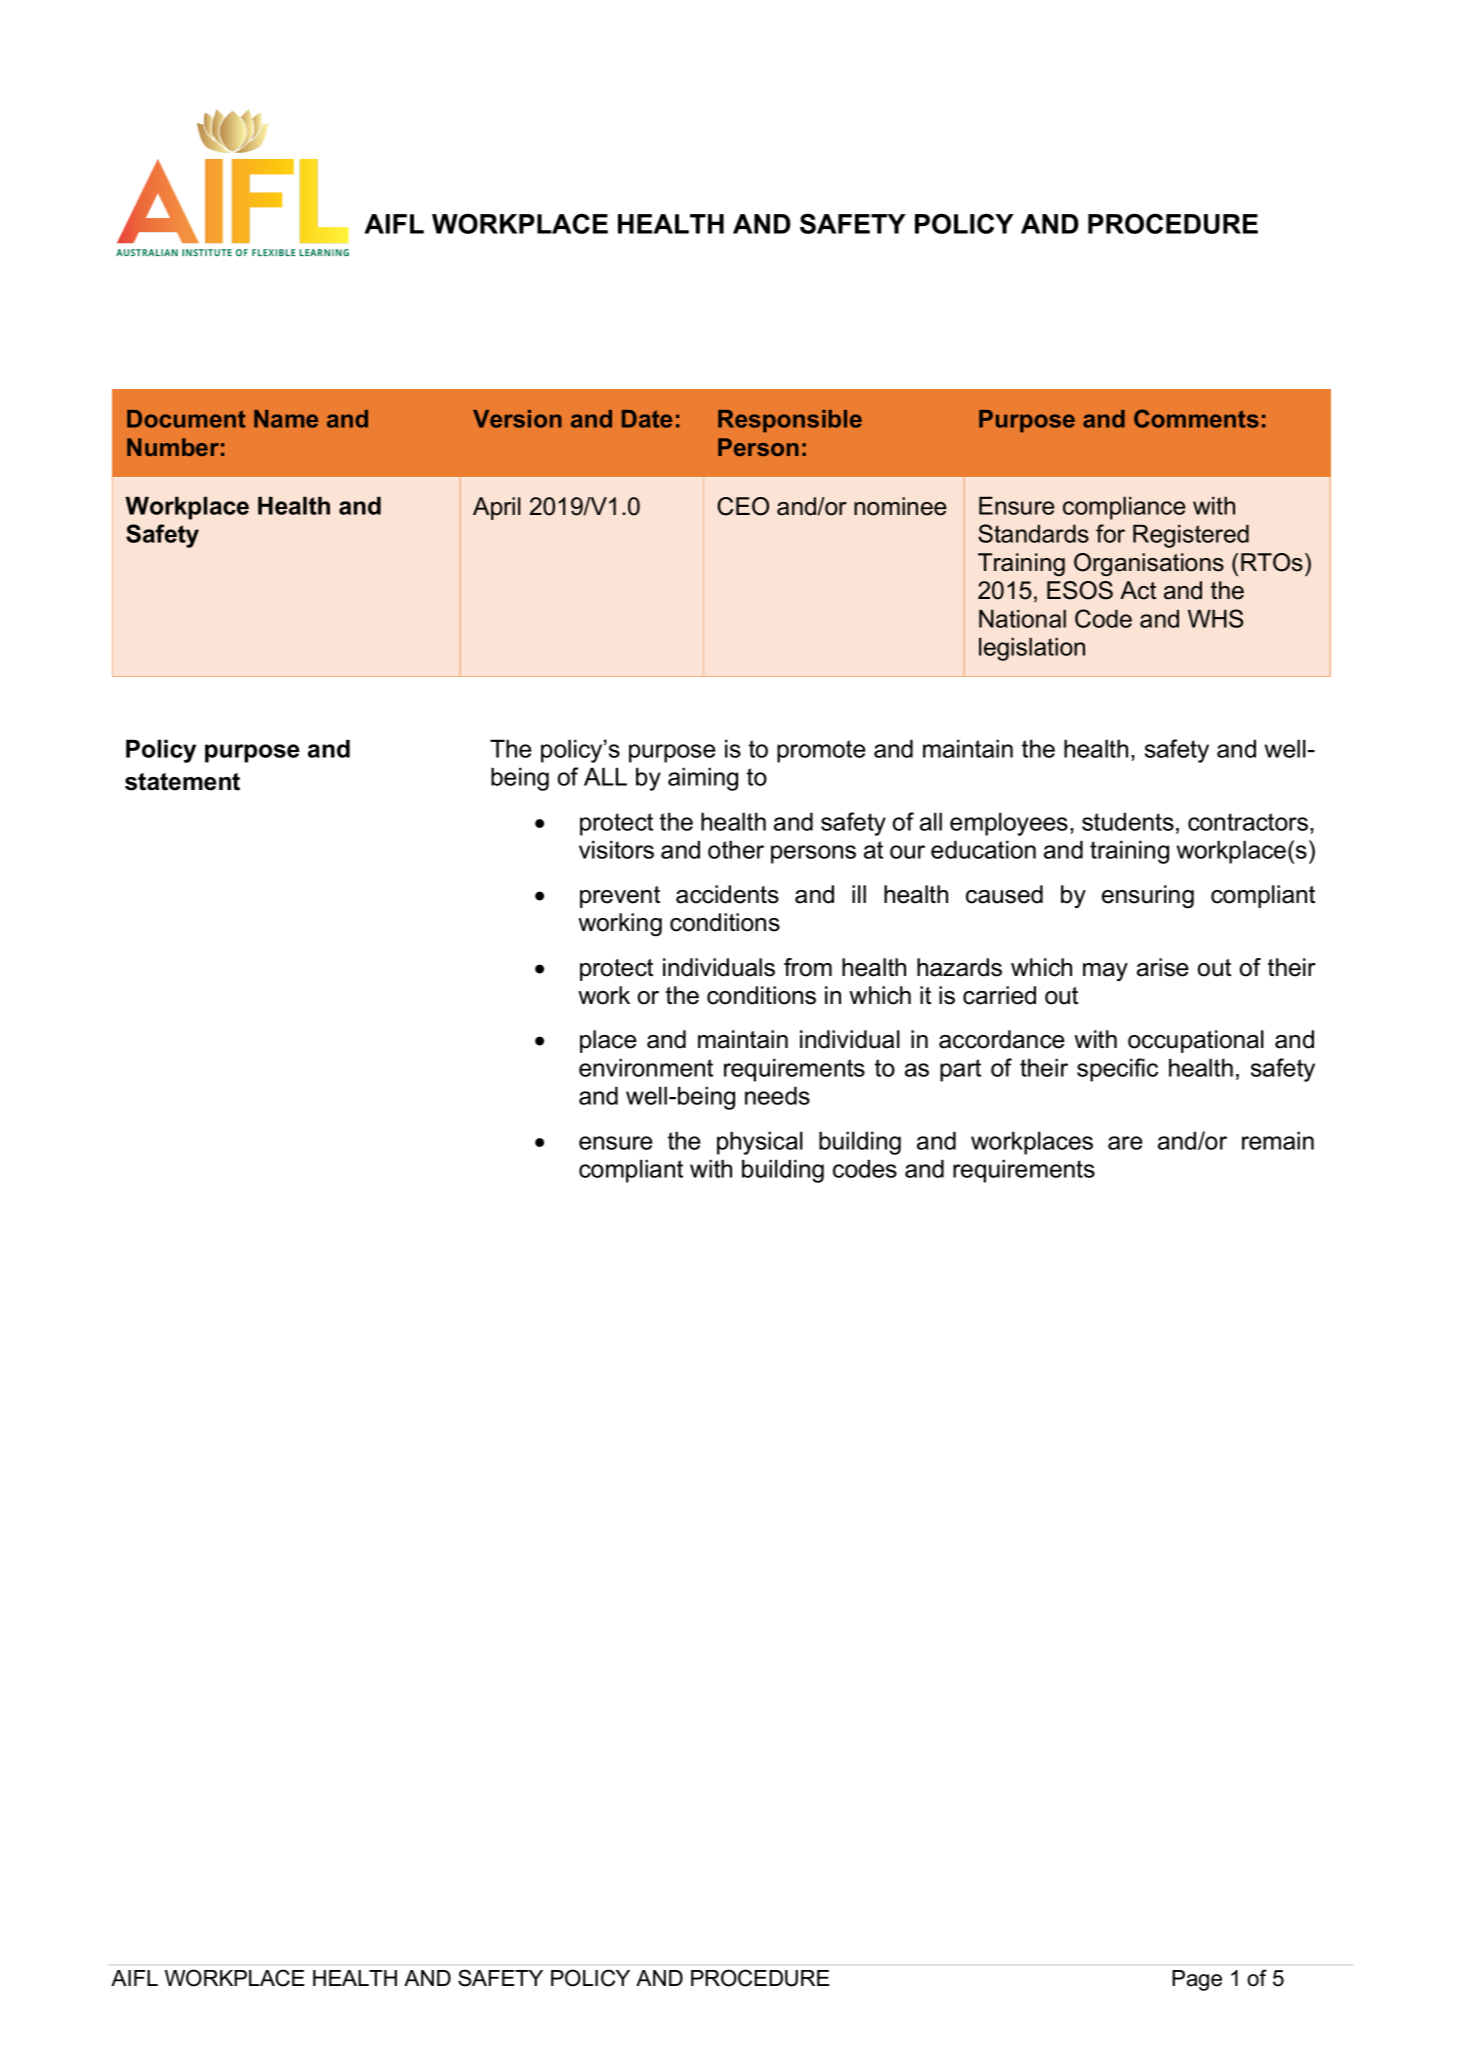 The width and height of the document is (1460, 2065). Describe the element at coordinates (182, 782) in the document. I see `statement` at that location.
